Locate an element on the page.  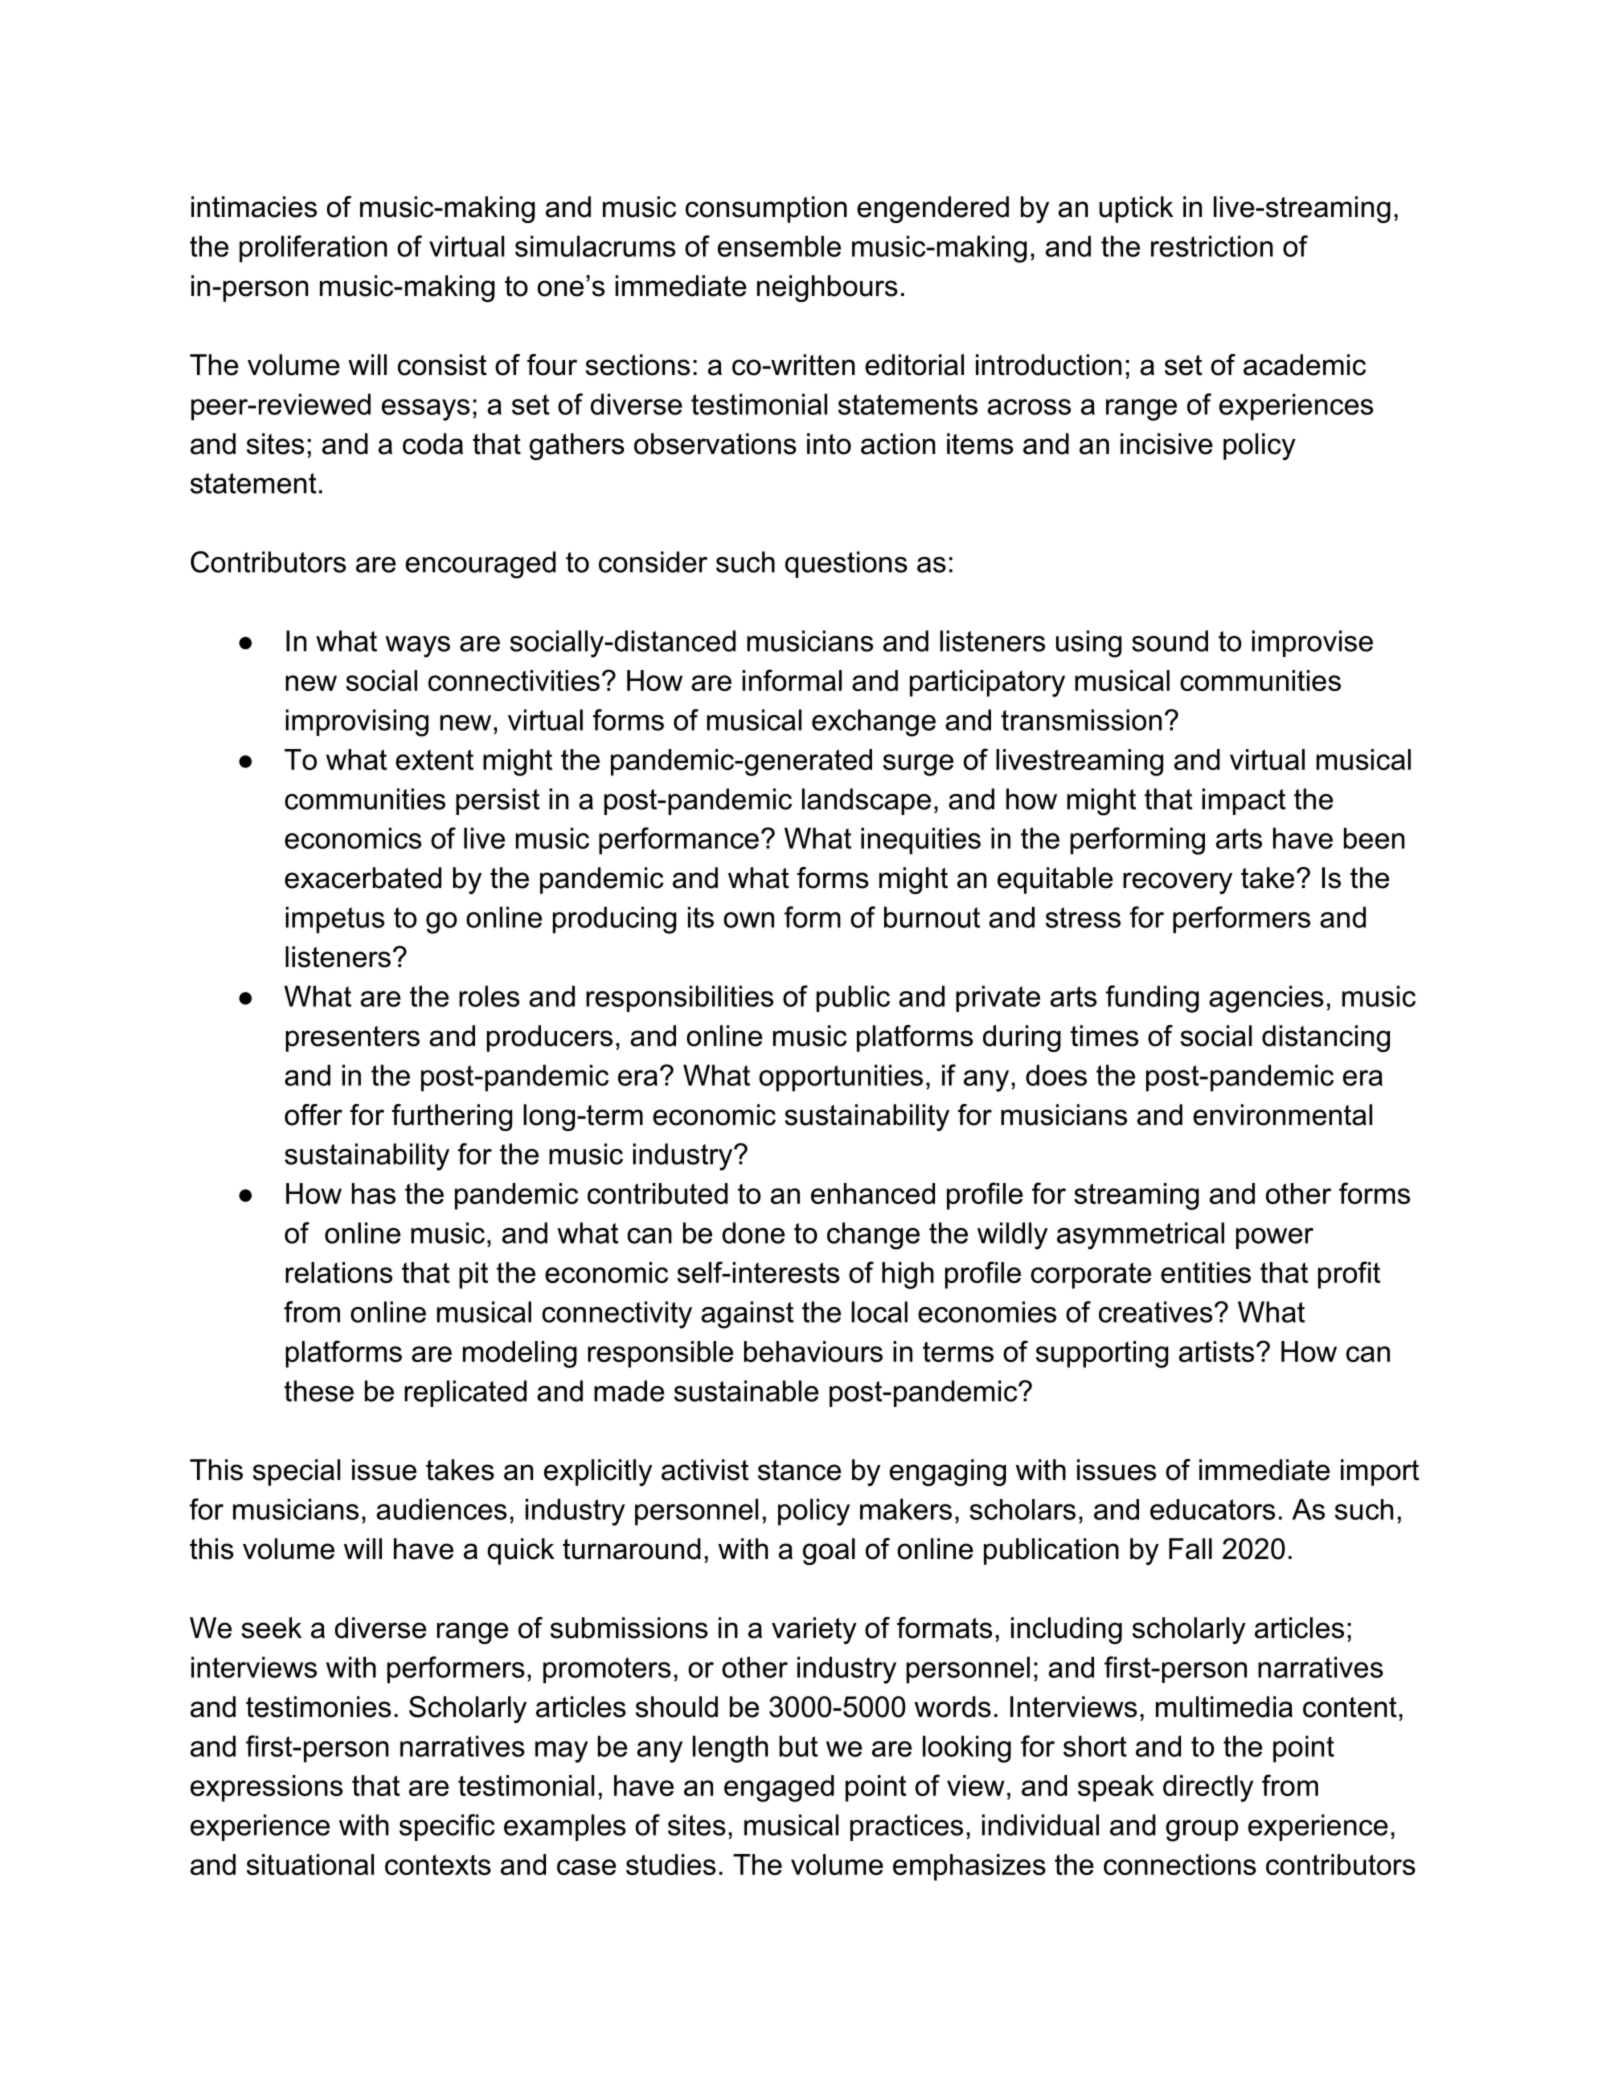
engaged is located at coordinates (779, 1788).
